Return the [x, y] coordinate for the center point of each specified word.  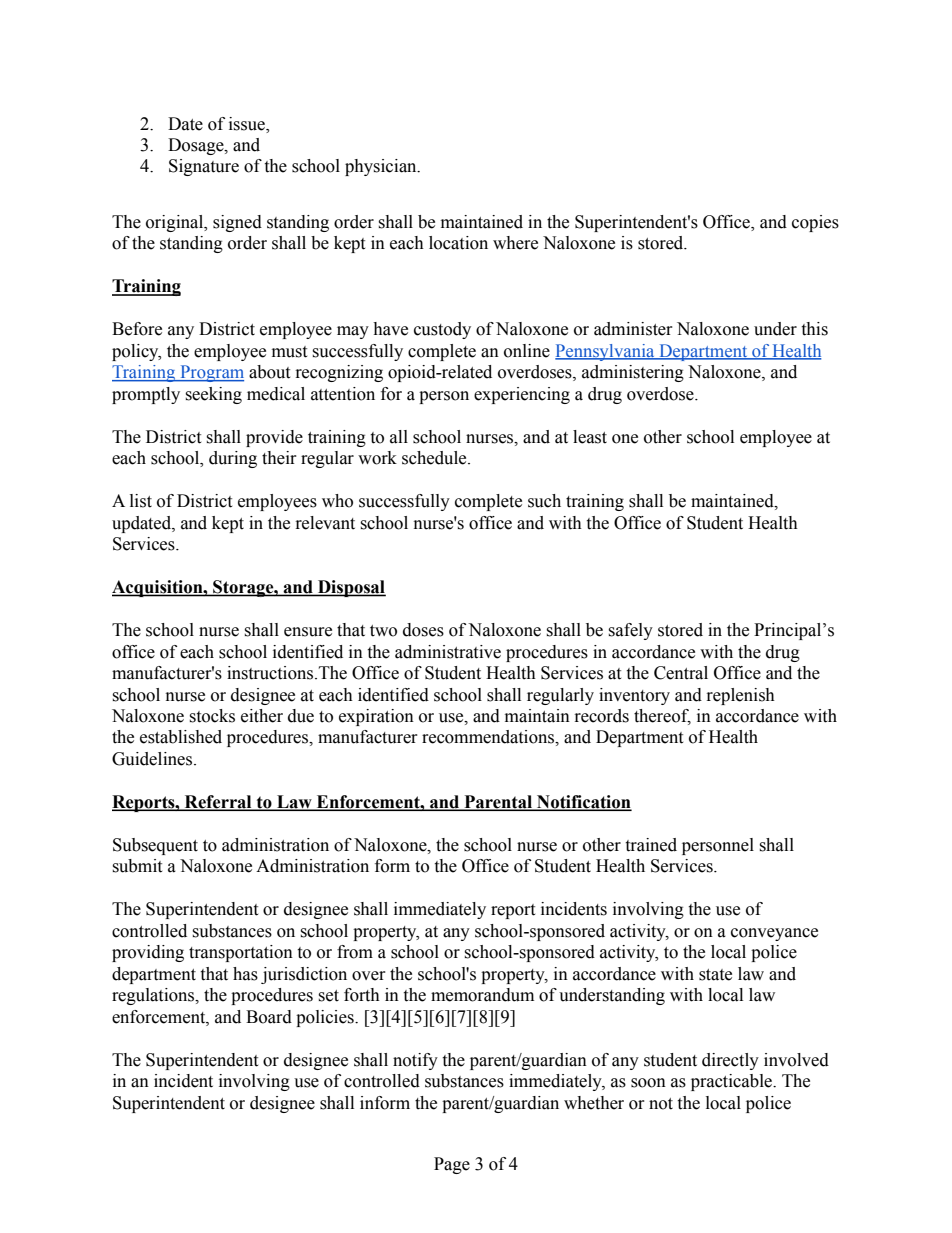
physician [382, 167]
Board [269, 1017]
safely [630, 631]
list [141, 501]
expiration [376, 717]
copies [815, 223]
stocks [212, 716]
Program [211, 373]
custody [442, 330]
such [544, 501]
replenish [741, 696]
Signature [204, 167]
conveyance [774, 934]
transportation [241, 953]
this [814, 329]
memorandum [482, 995]
